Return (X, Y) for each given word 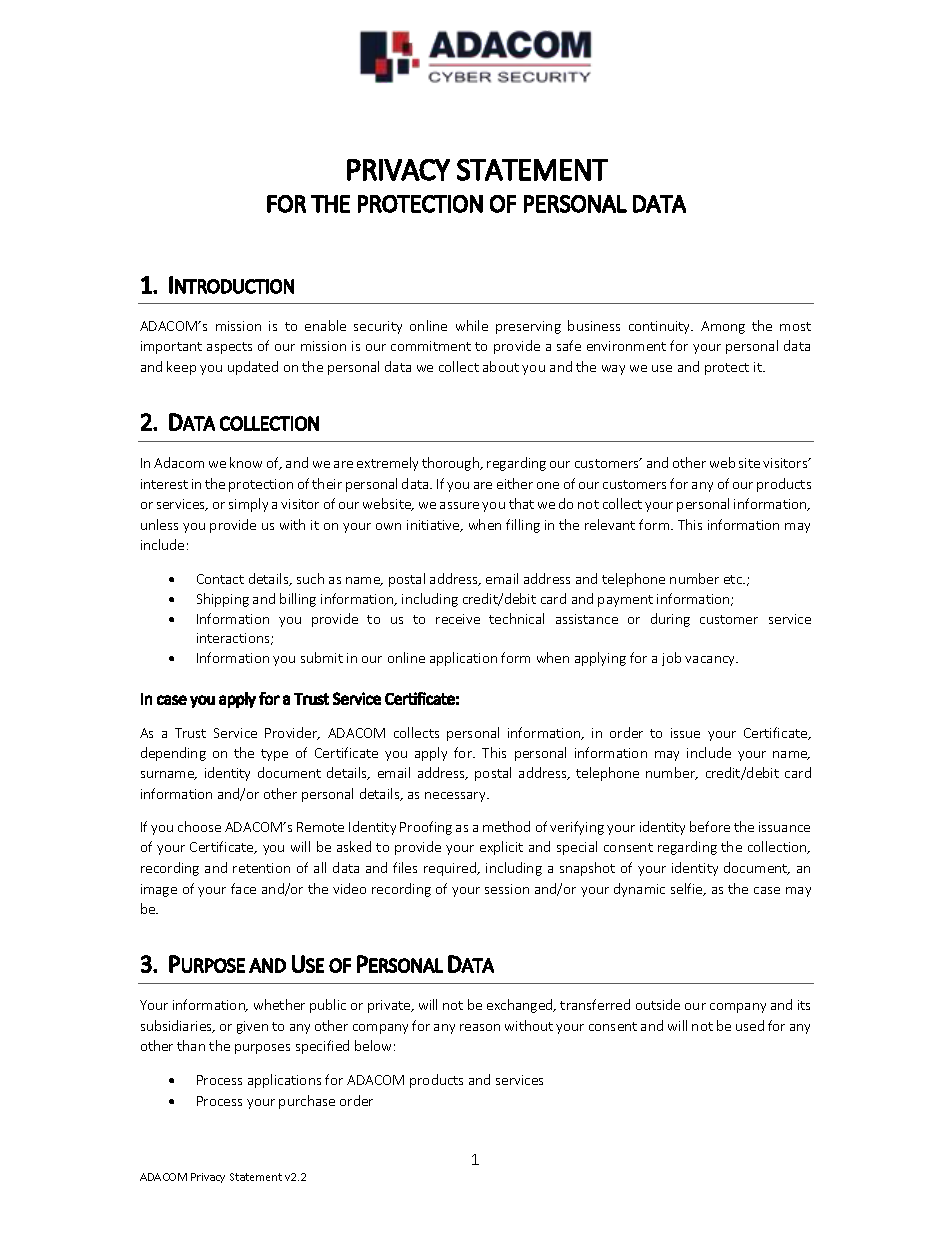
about (501, 366)
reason (480, 1027)
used (750, 1025)
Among (723, 327)
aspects (229, 348)
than (191, 1045)
